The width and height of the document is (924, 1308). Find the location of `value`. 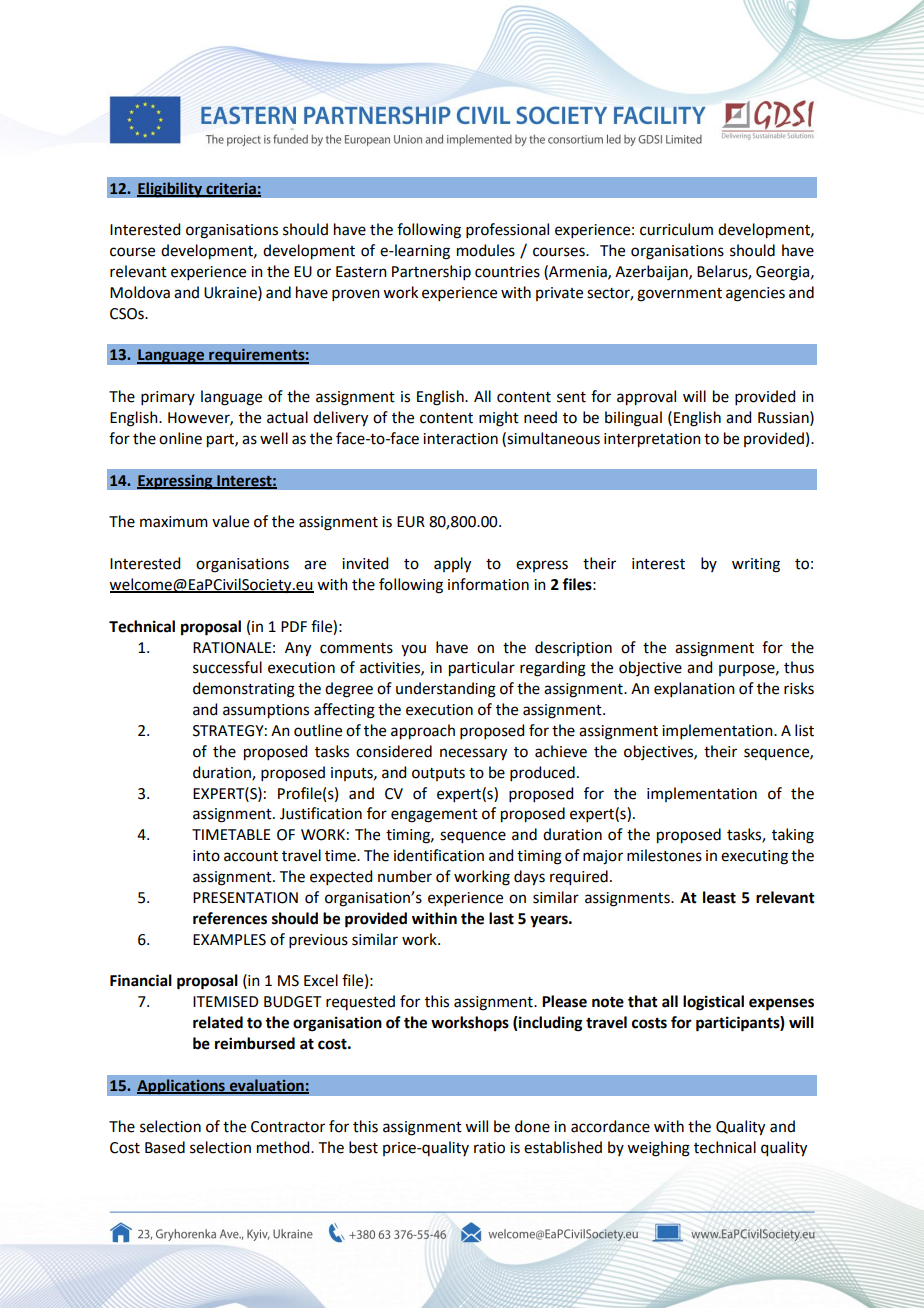

value is located at coordinates (230, 521).
